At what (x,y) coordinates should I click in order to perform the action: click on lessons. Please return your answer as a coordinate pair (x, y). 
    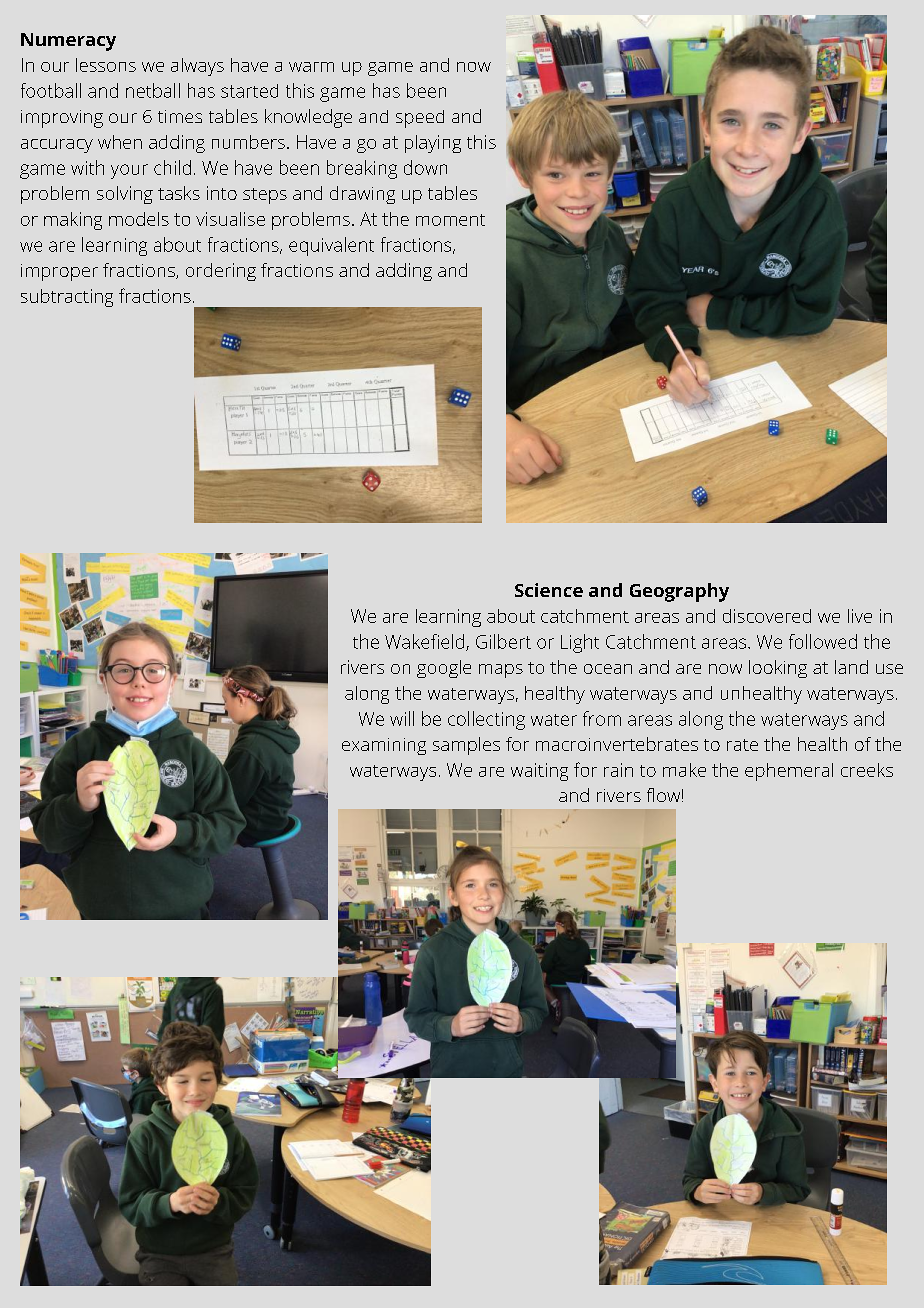
    Looking at the image, I should click on (106, 65).
